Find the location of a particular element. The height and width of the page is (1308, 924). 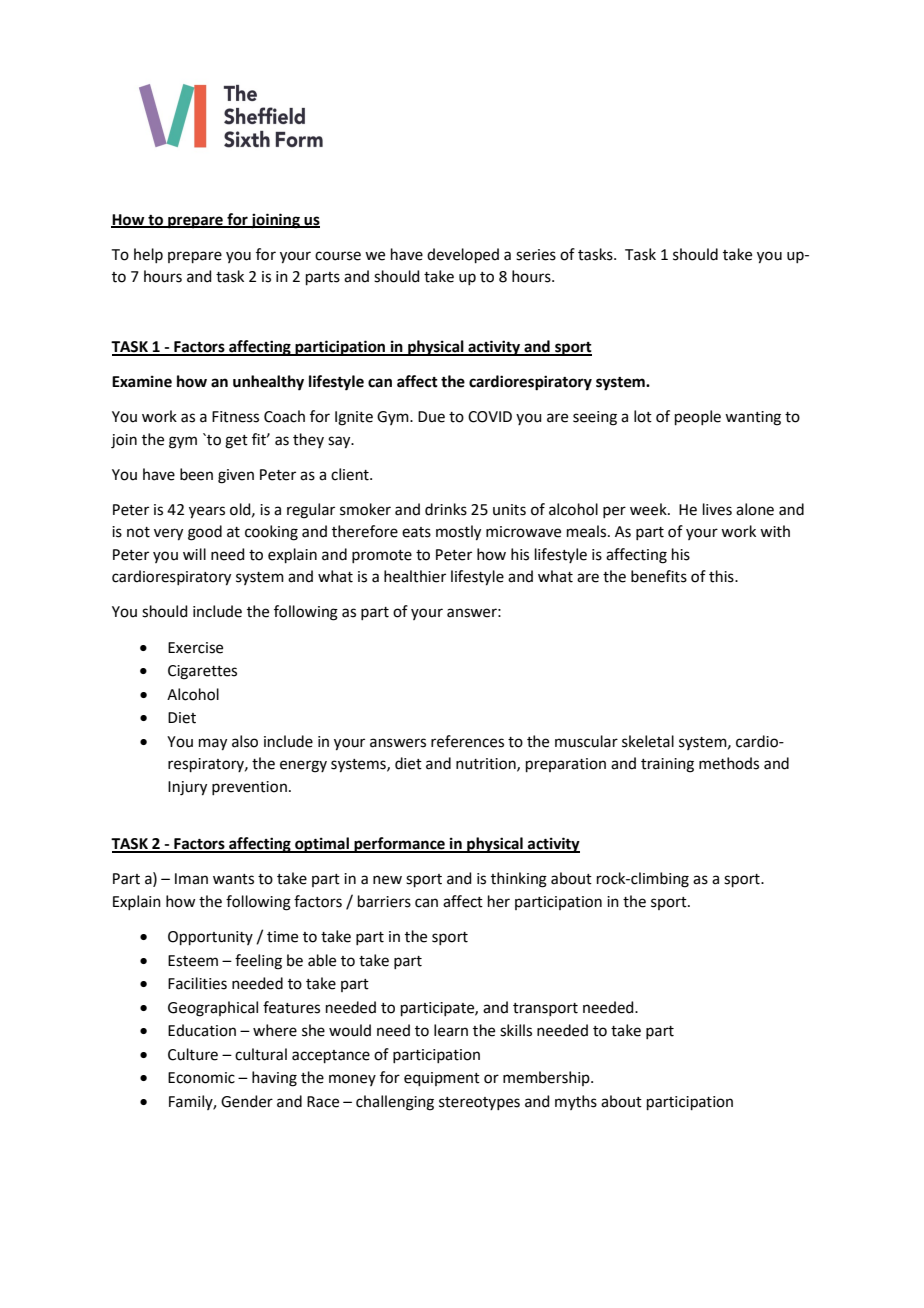

series is located at coordinates (536, 255).
